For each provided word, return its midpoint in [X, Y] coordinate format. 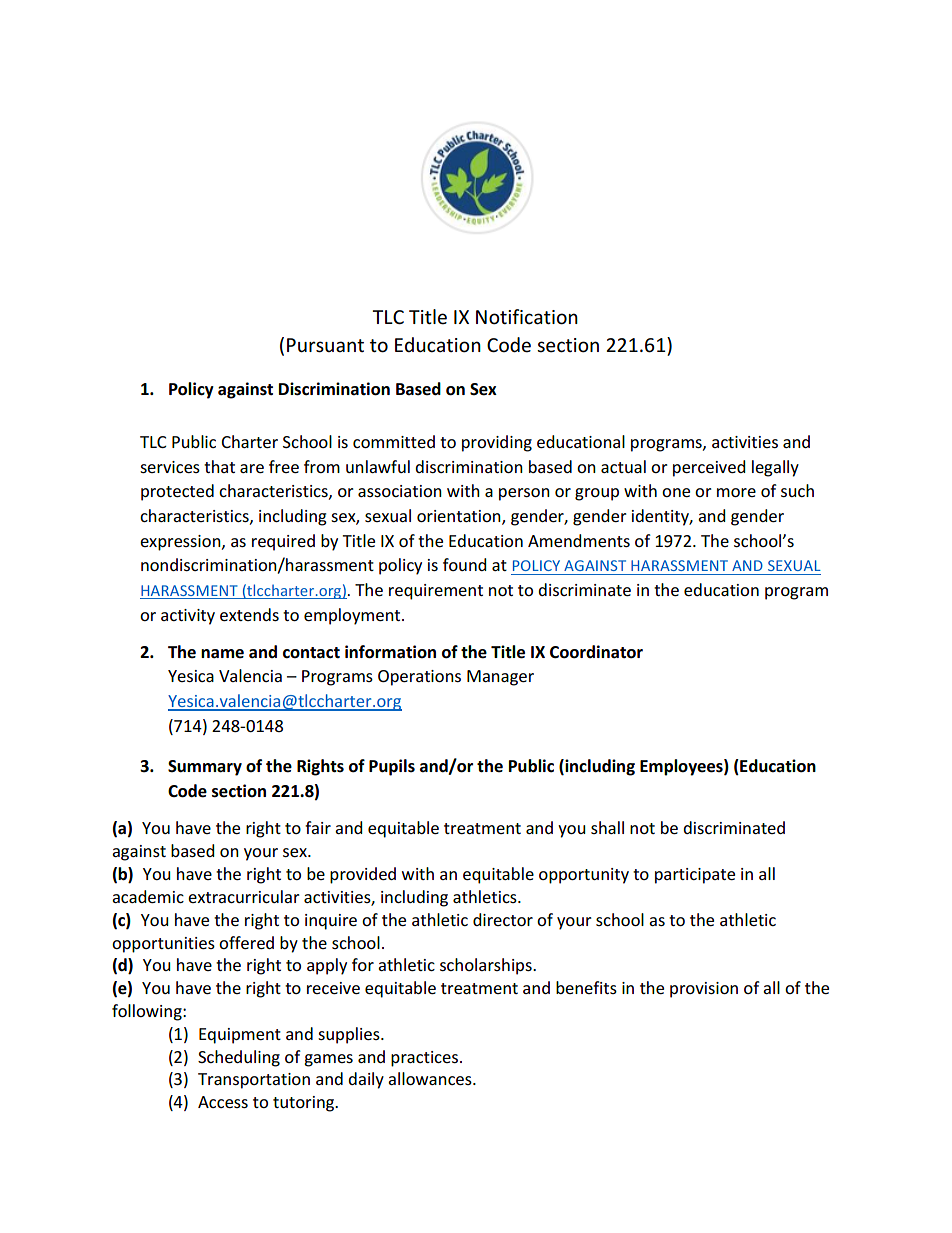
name [222, 654]
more [736, 492]
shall [607, 827]
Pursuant [325, 345]
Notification [527, 317]
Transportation [254, 1081]
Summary [205, 768]
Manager [500, 678]
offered [246, 942]
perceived [709, 468]
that [219, 466]
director [503, 919]
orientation [460, 517]
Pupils [392, 767]
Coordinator [596, 652]
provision [704, 990]
